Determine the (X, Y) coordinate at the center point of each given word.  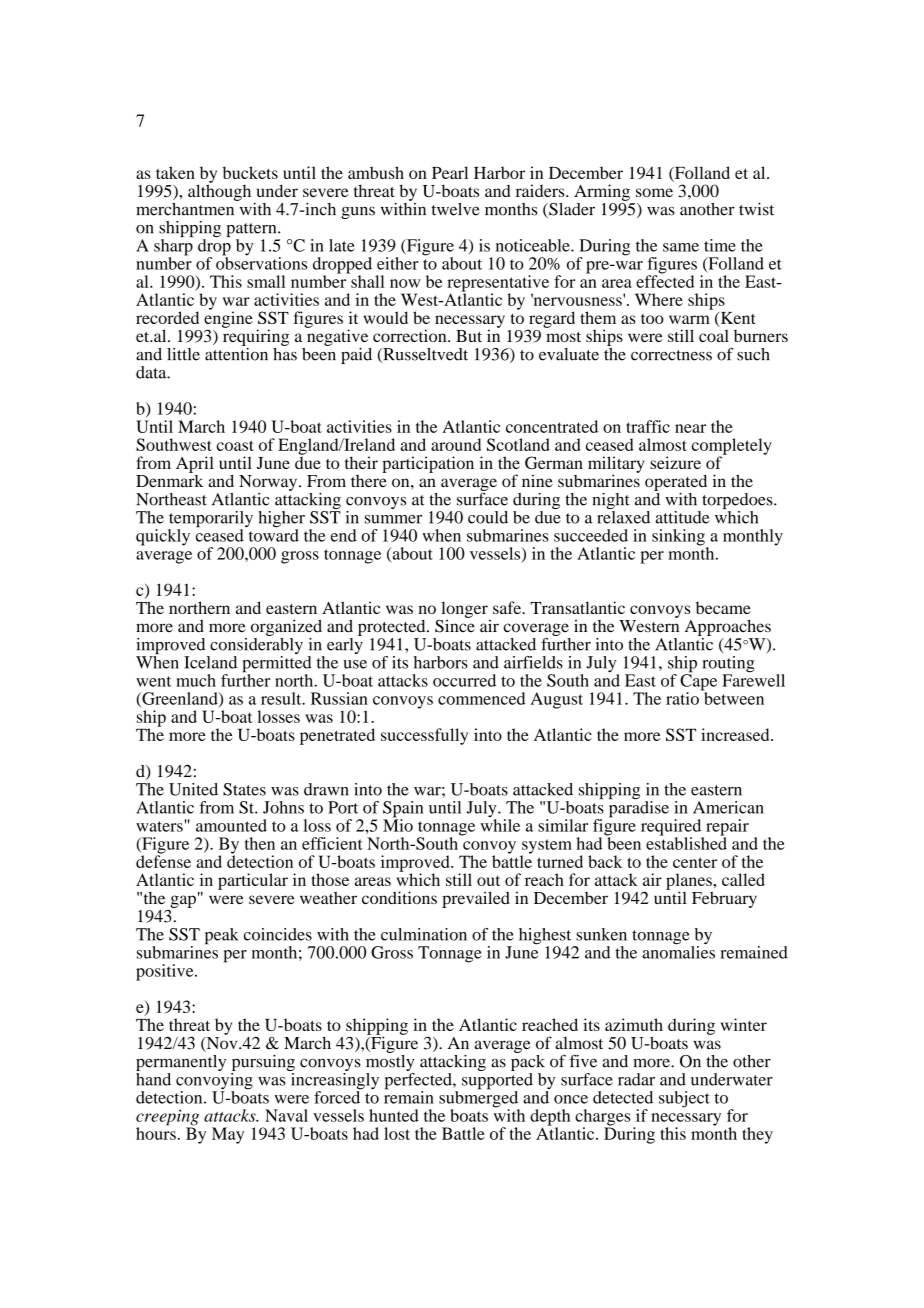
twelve (456, 209)
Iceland (210, 662)
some (654, 192)
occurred (464, 680)
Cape (698, 682)
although (219, 191)
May (228, 1135)
